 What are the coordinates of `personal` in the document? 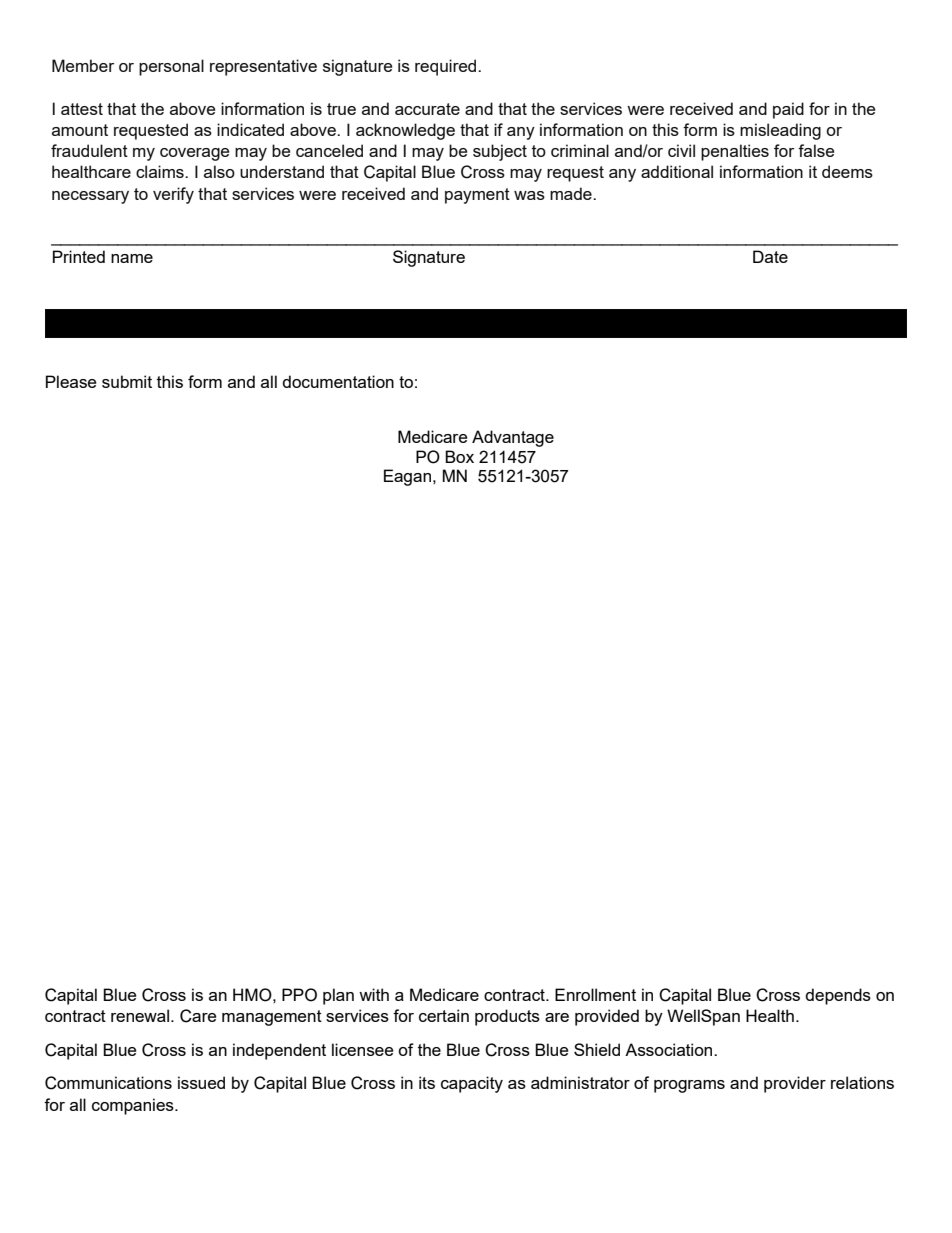 It's located at (171, 67).
